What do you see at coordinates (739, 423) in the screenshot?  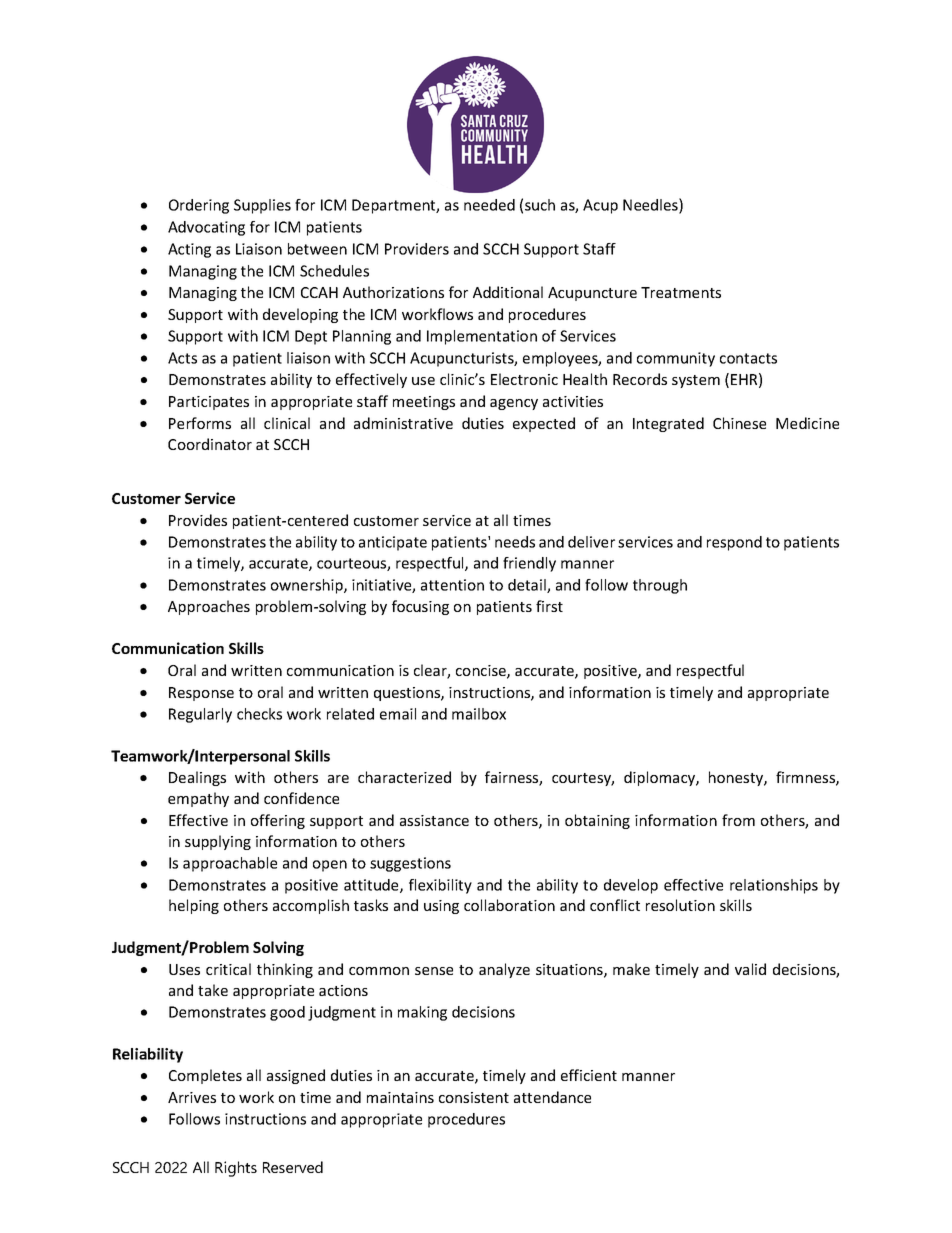 I see `Chinese` at bounding box center [739, 423].
